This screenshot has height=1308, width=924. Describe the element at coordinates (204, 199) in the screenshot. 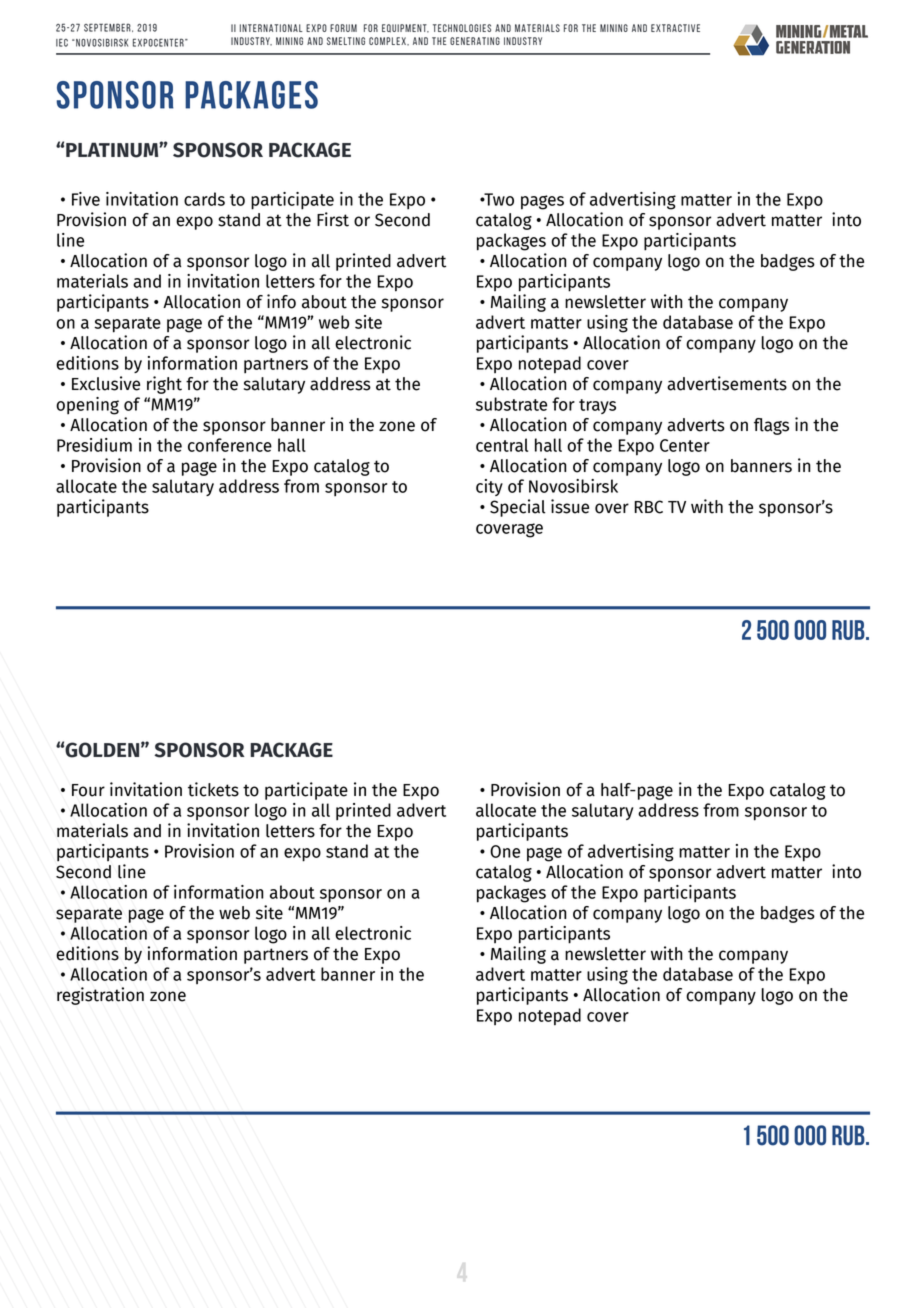

I see `cards` at that location.
